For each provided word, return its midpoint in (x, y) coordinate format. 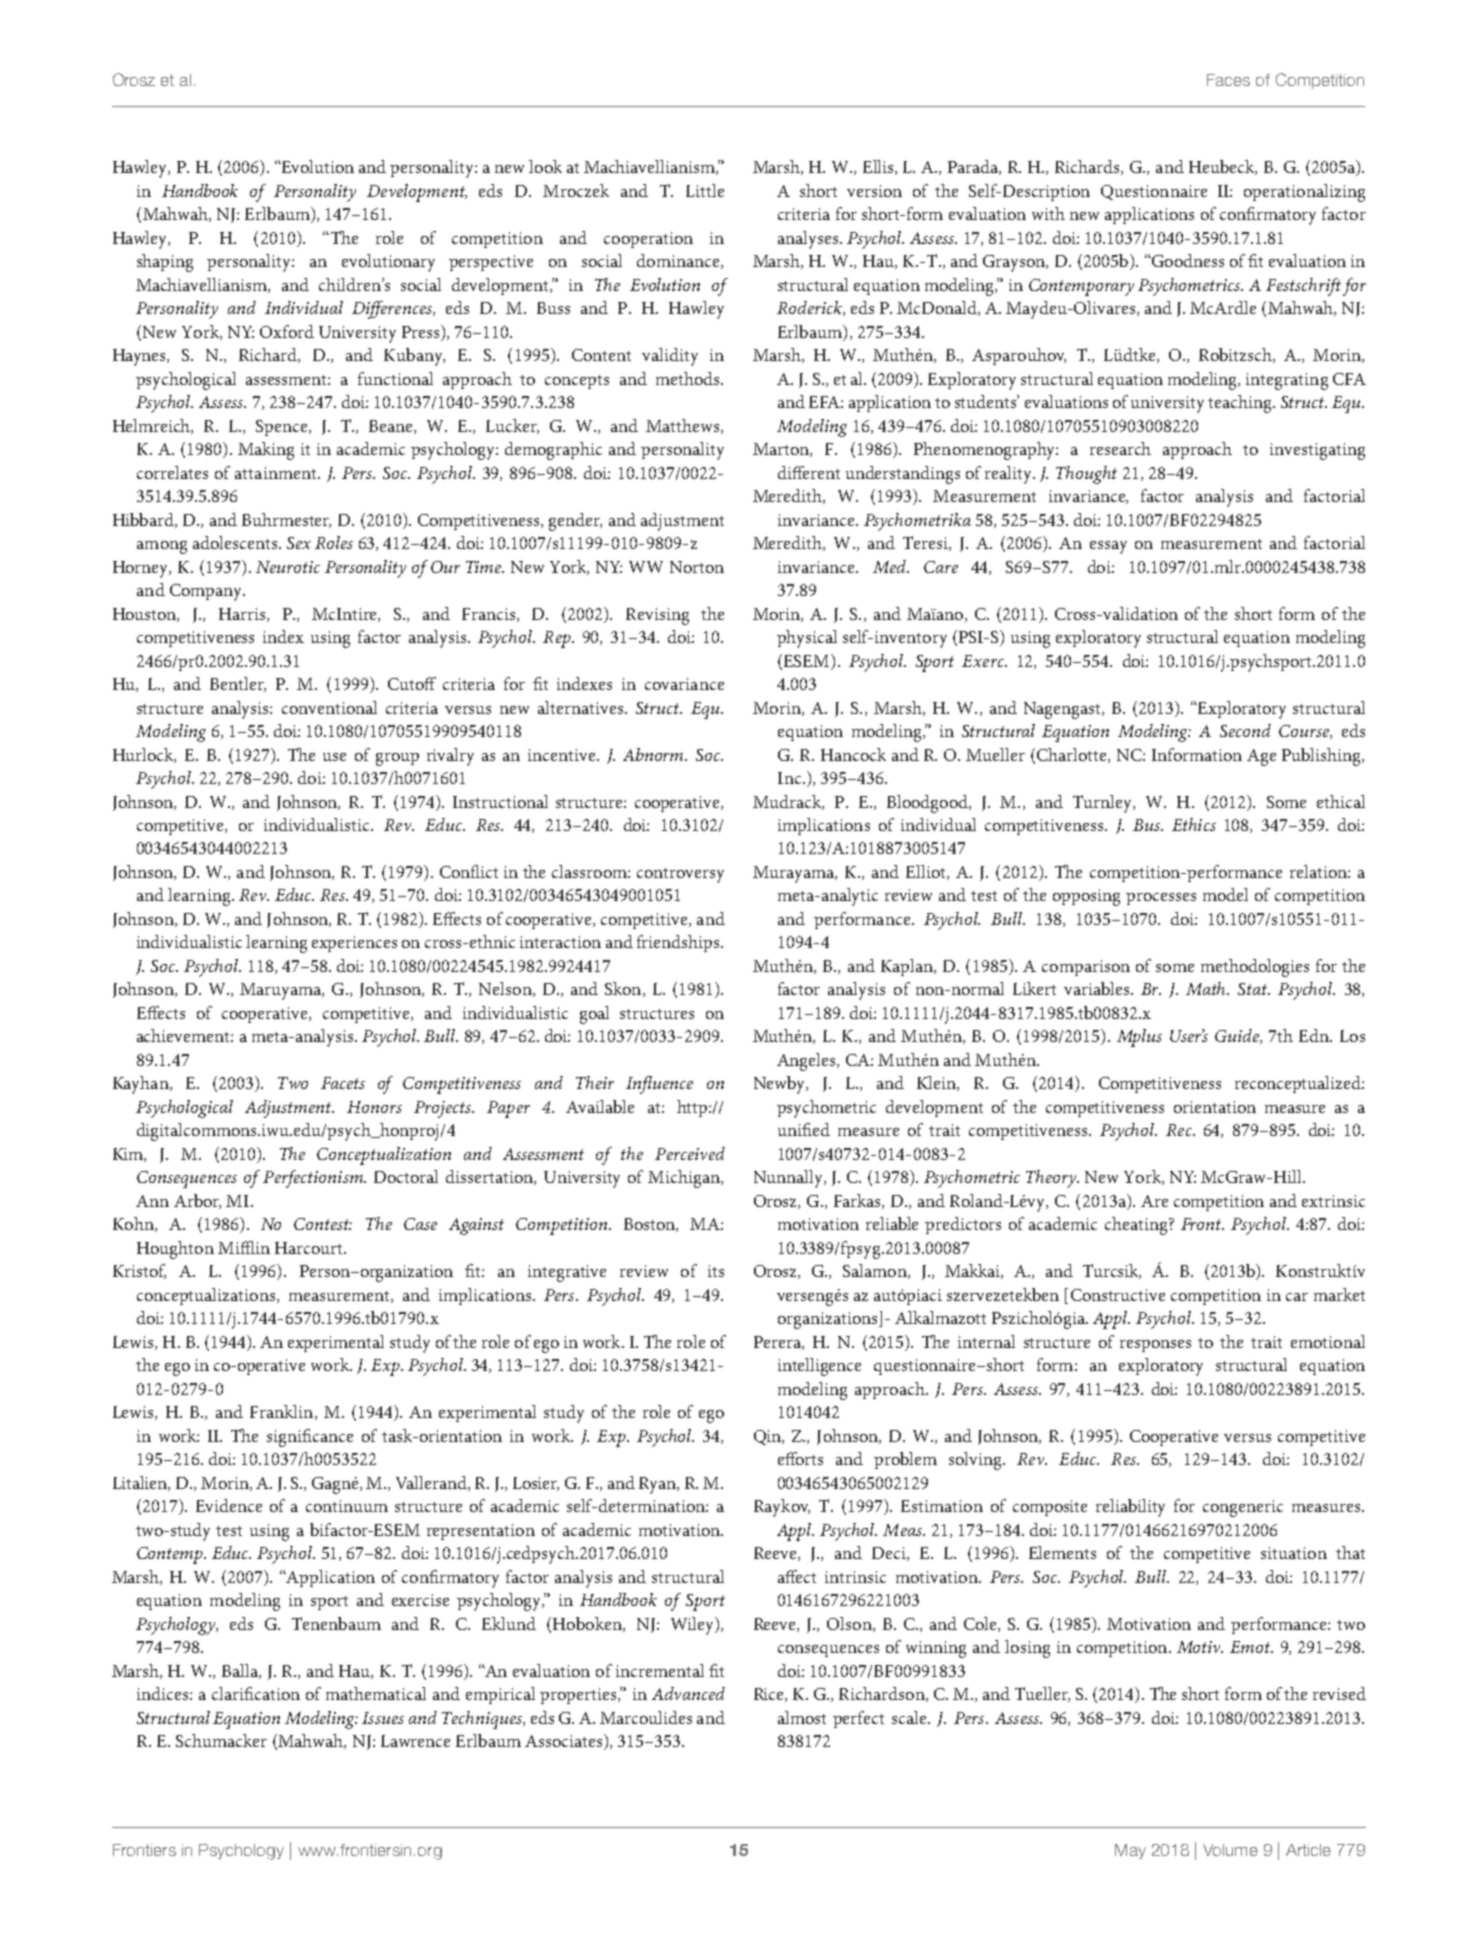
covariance (684, 684)
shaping (165, 263)
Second (1245, 730)
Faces (1228, 80)
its (716, 1271)
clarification (256, 1693)
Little (705, 190)
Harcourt (310, 1248)
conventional (329, 707)
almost (802, 1717)
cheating (1137, 1226)
